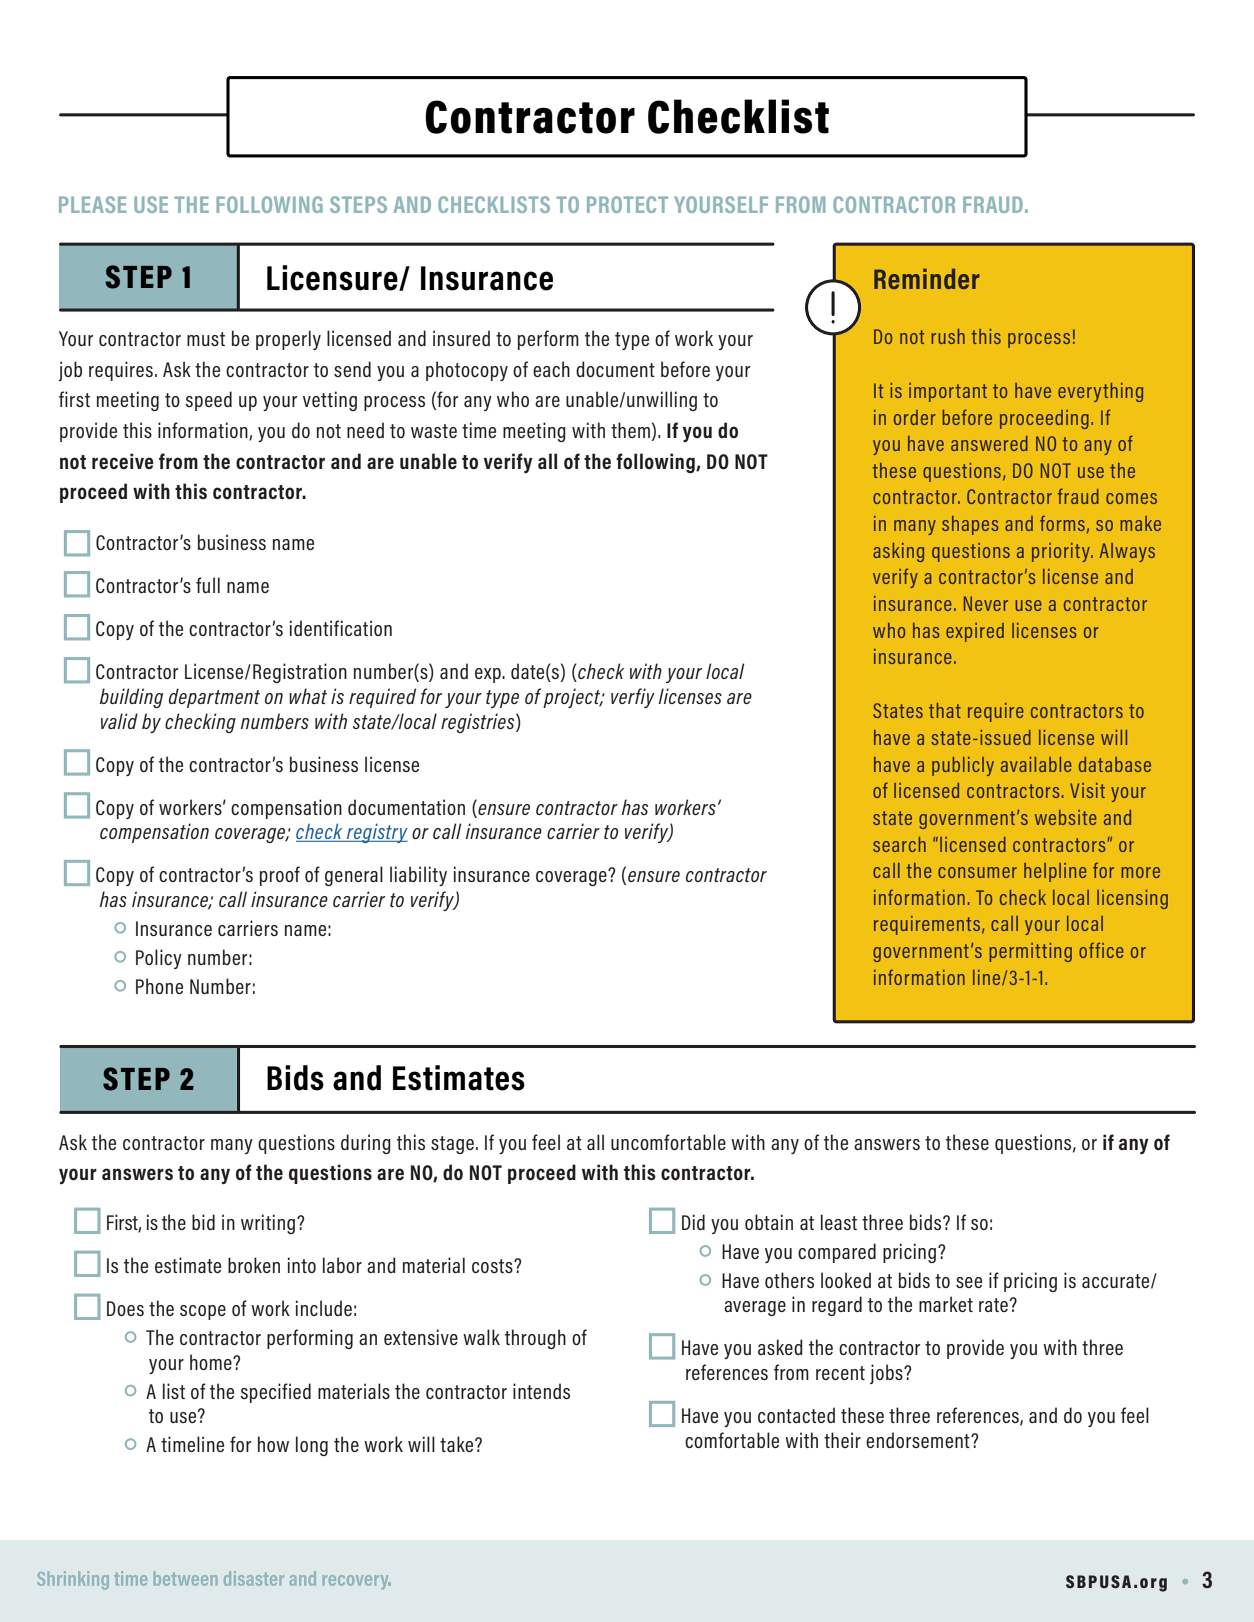  I want to click on that, so click(945, 710).
